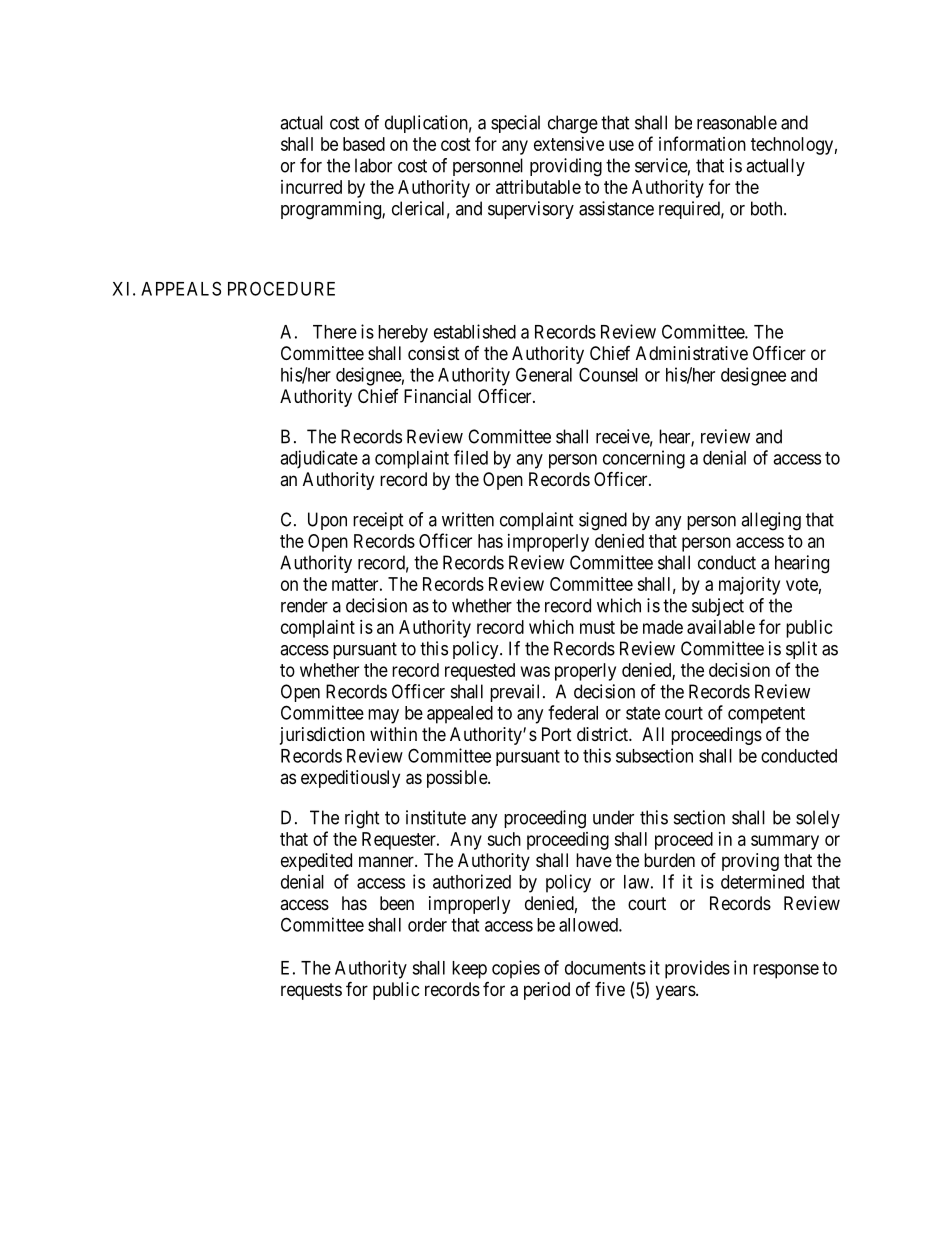 The image size is (952, 1233). What do you see at coordinates (350, 779) in the screenshot?
I see `expeditiously` at bounding box center [350, 779].
